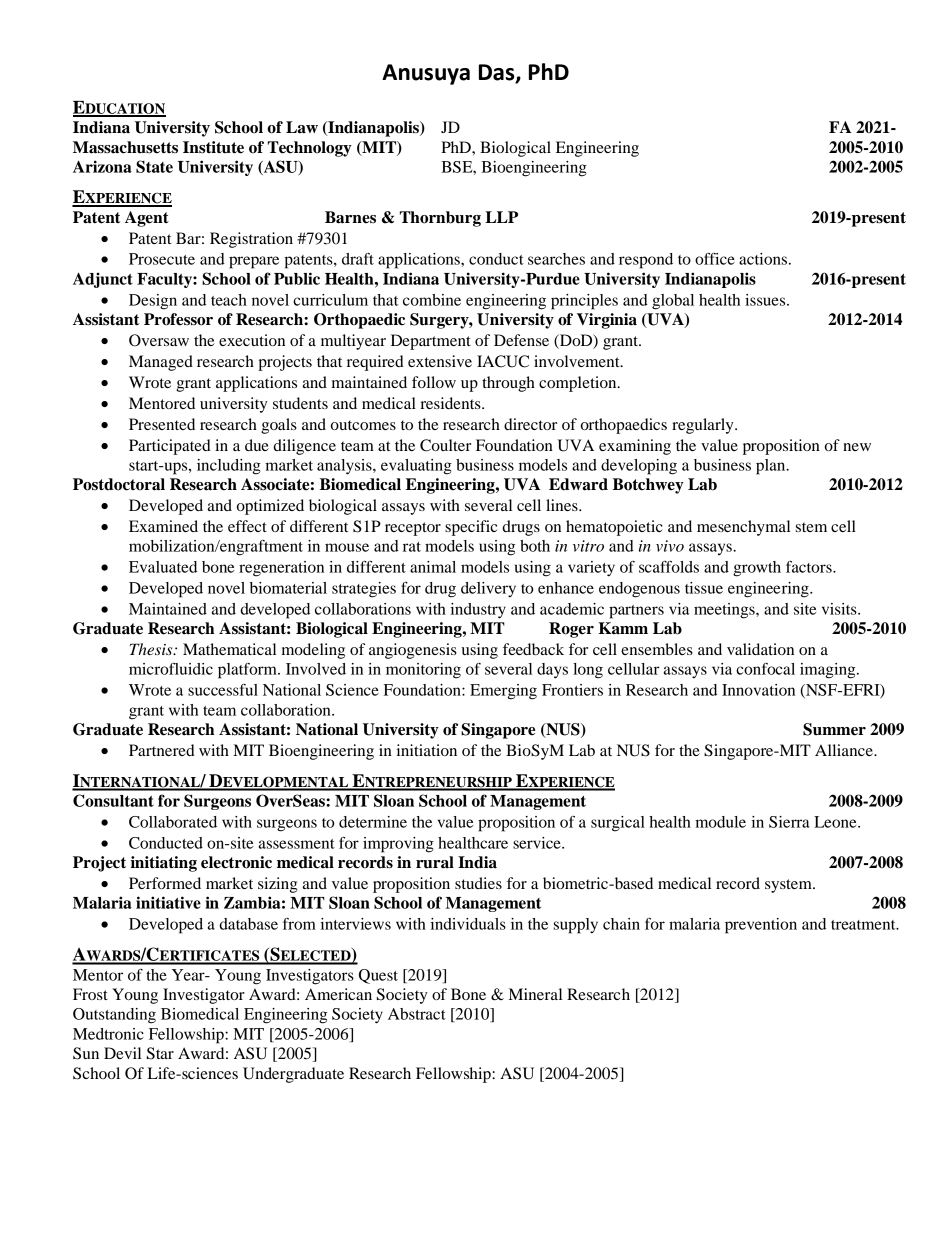 This screenshot has width=952, height=1233. I want to click on Abstract, so click(417, 1014).
